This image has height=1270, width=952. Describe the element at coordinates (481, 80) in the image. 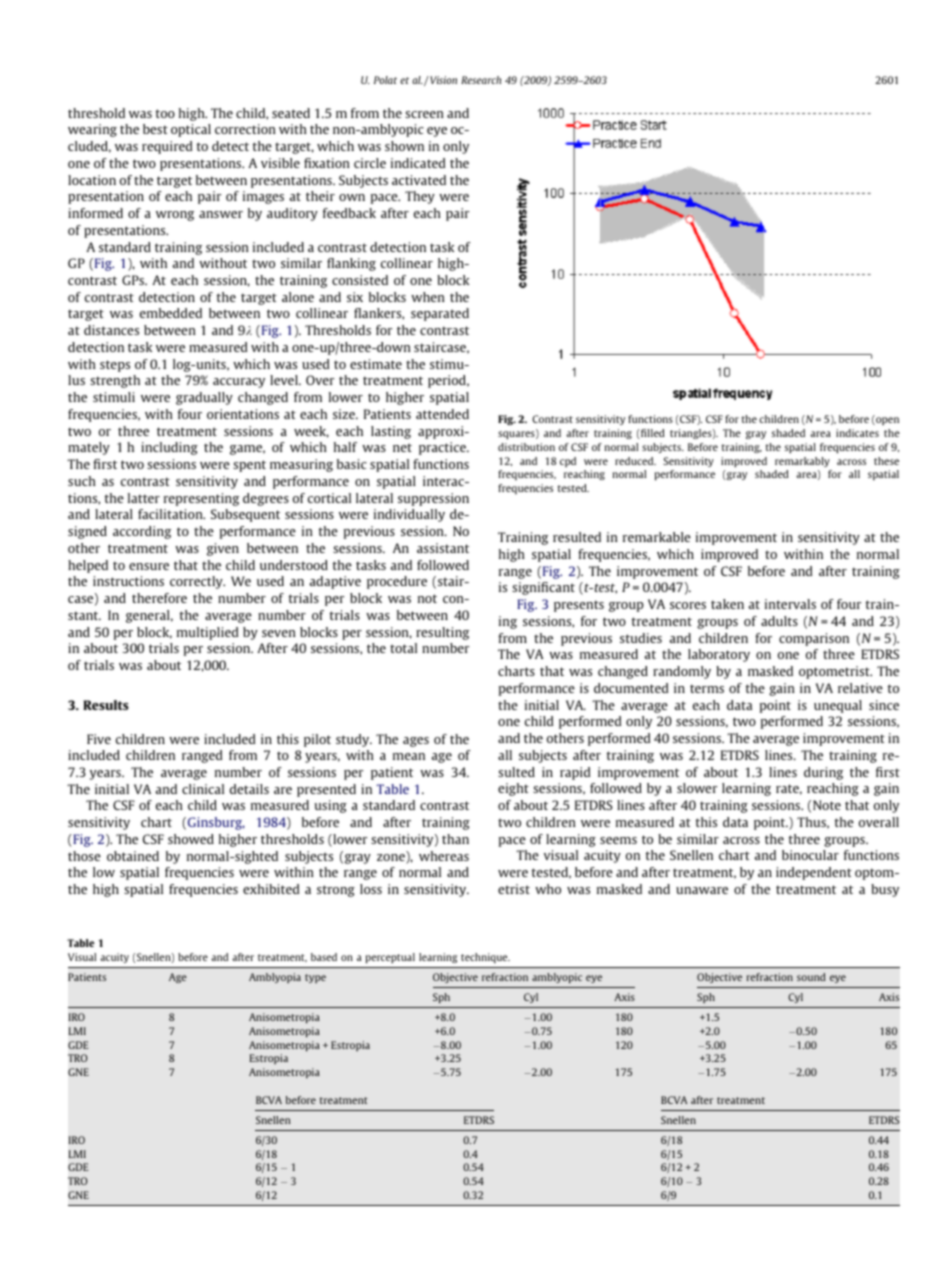

I see `Research` at that location.
